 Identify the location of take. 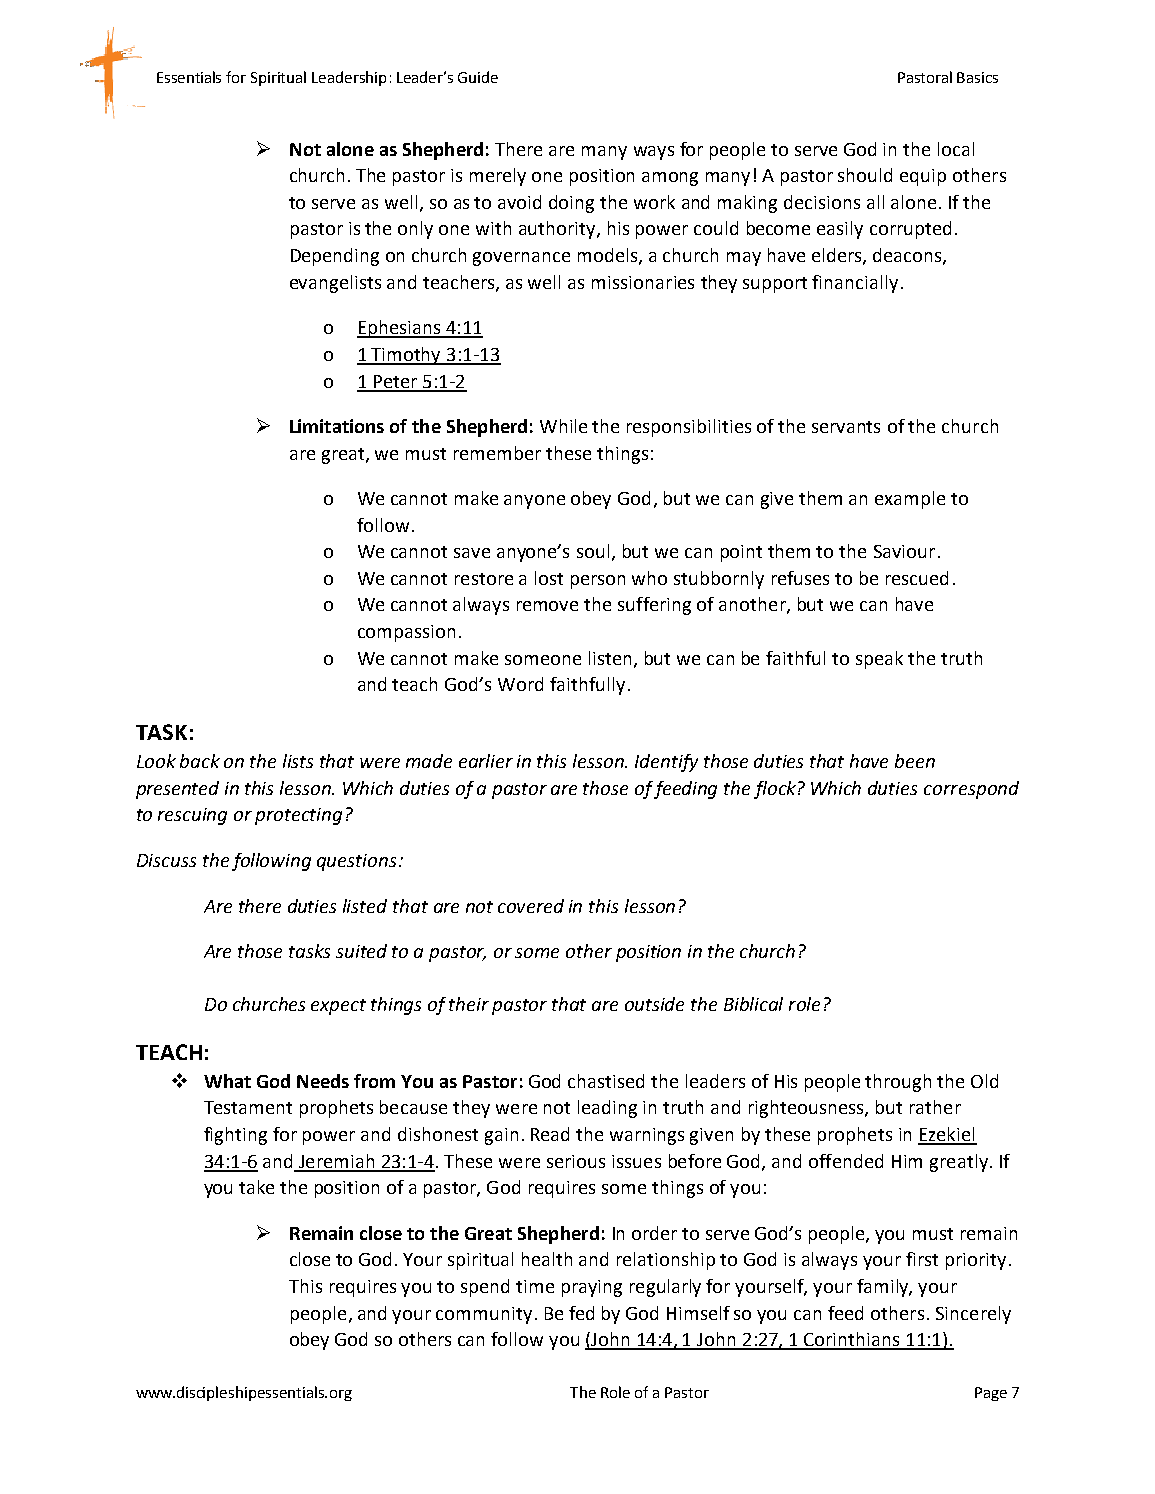
(256, 1187).
